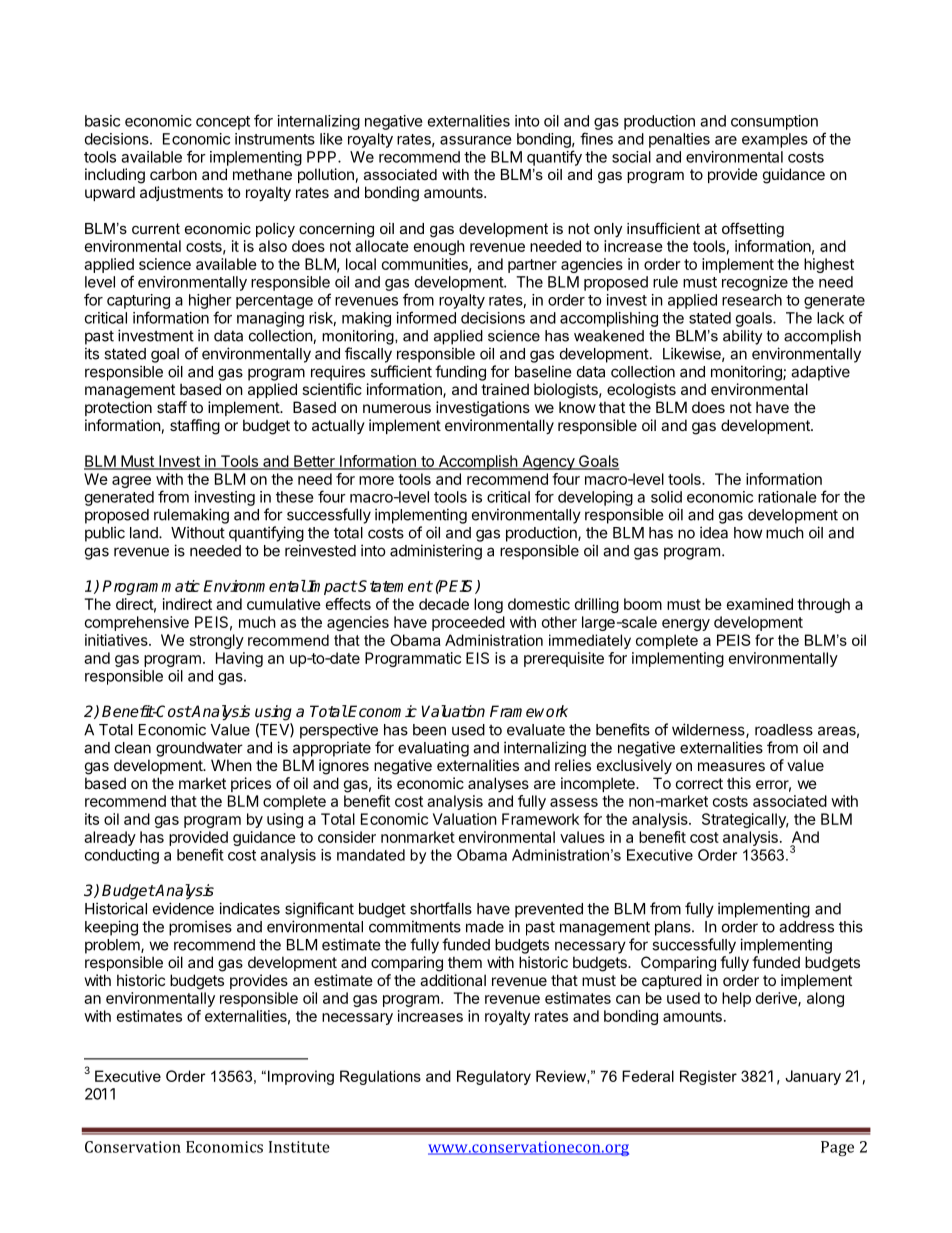  Describe the element at coordinates (494, 1077) in the screenshot. I see `Regulatory` at that location.
